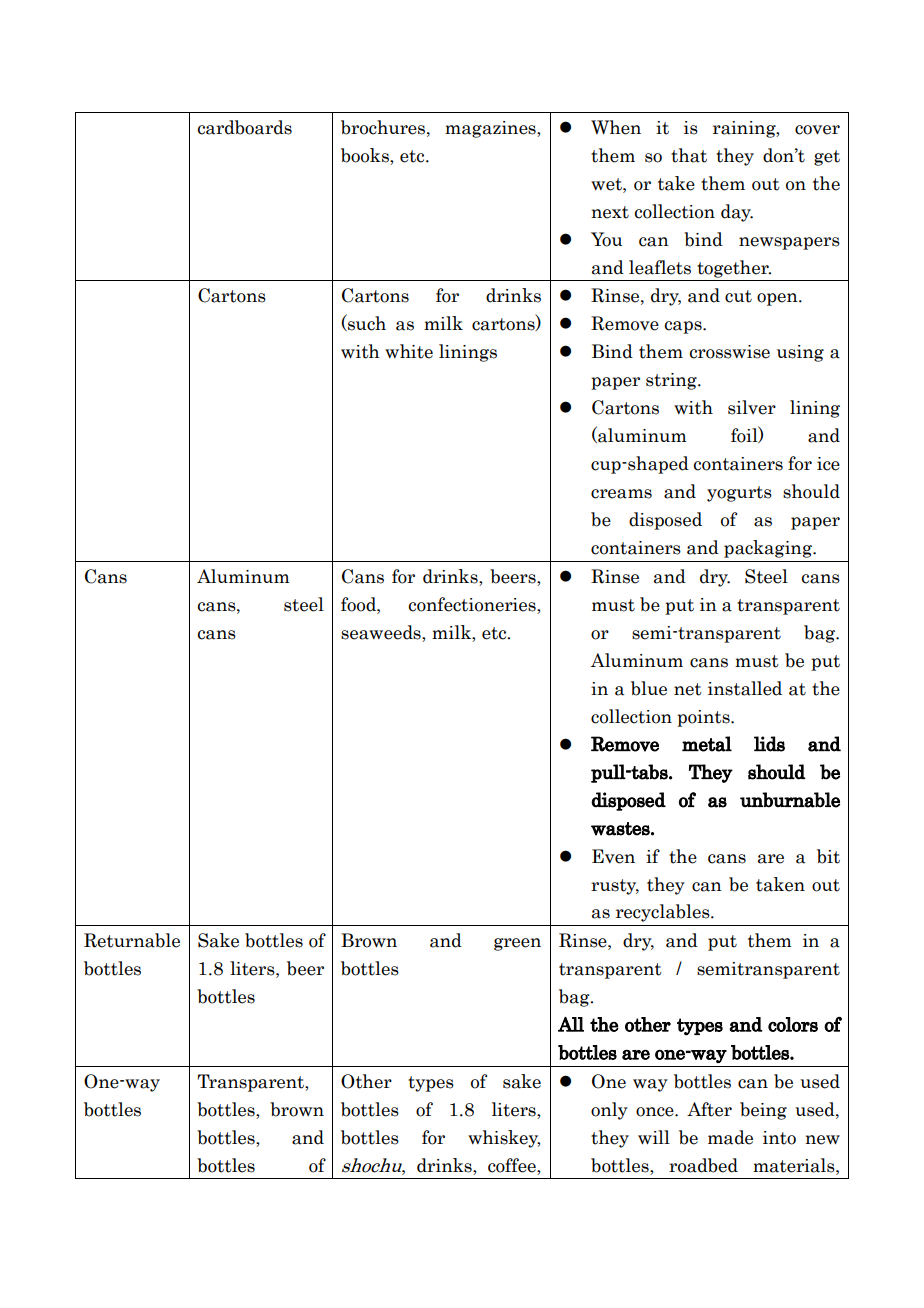  What do you see at coordinates (382, 633) in the screenshot?
I see `seaweeds` at bounding box center [382, 633].
